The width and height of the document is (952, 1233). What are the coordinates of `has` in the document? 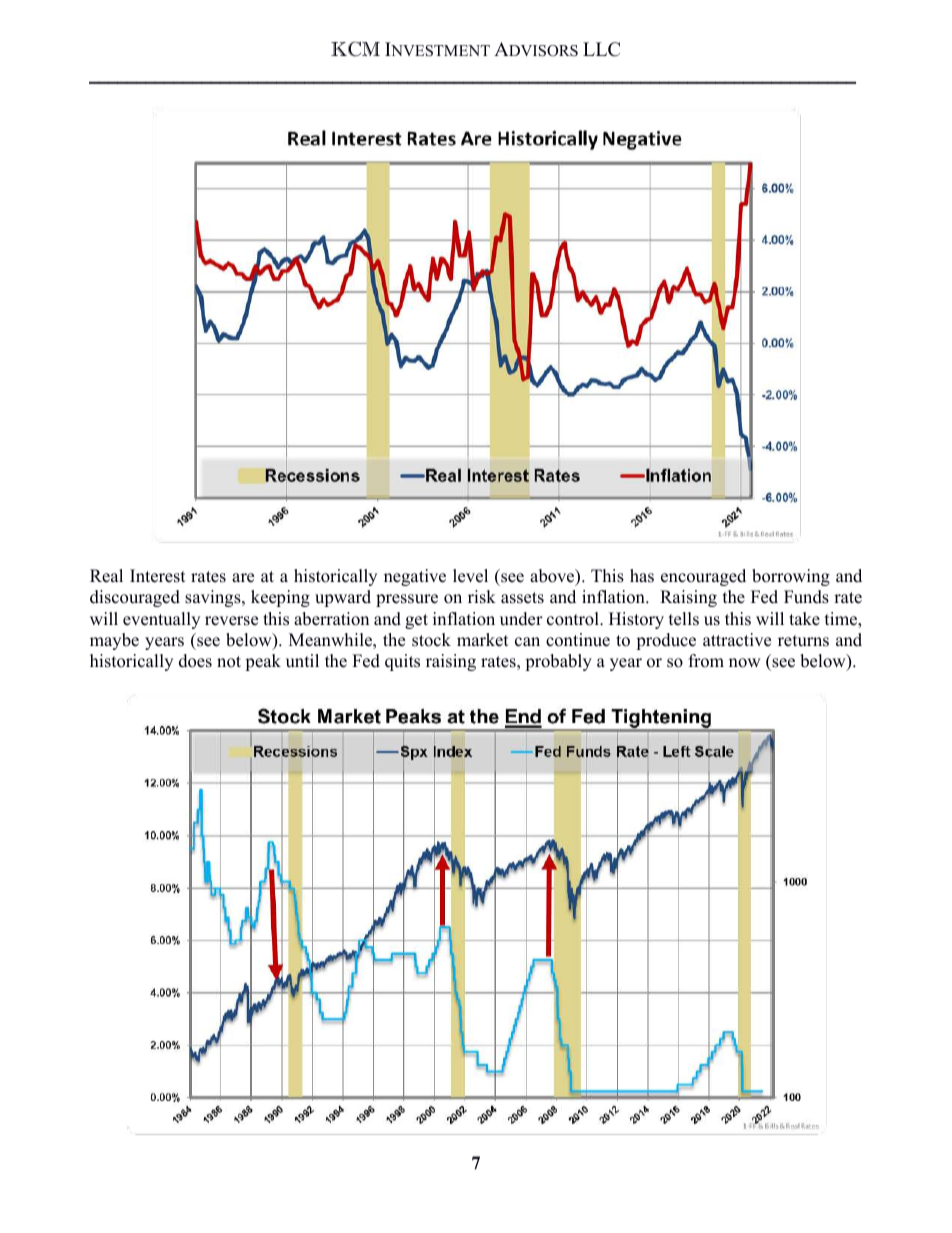 It's located at (642, 576).
